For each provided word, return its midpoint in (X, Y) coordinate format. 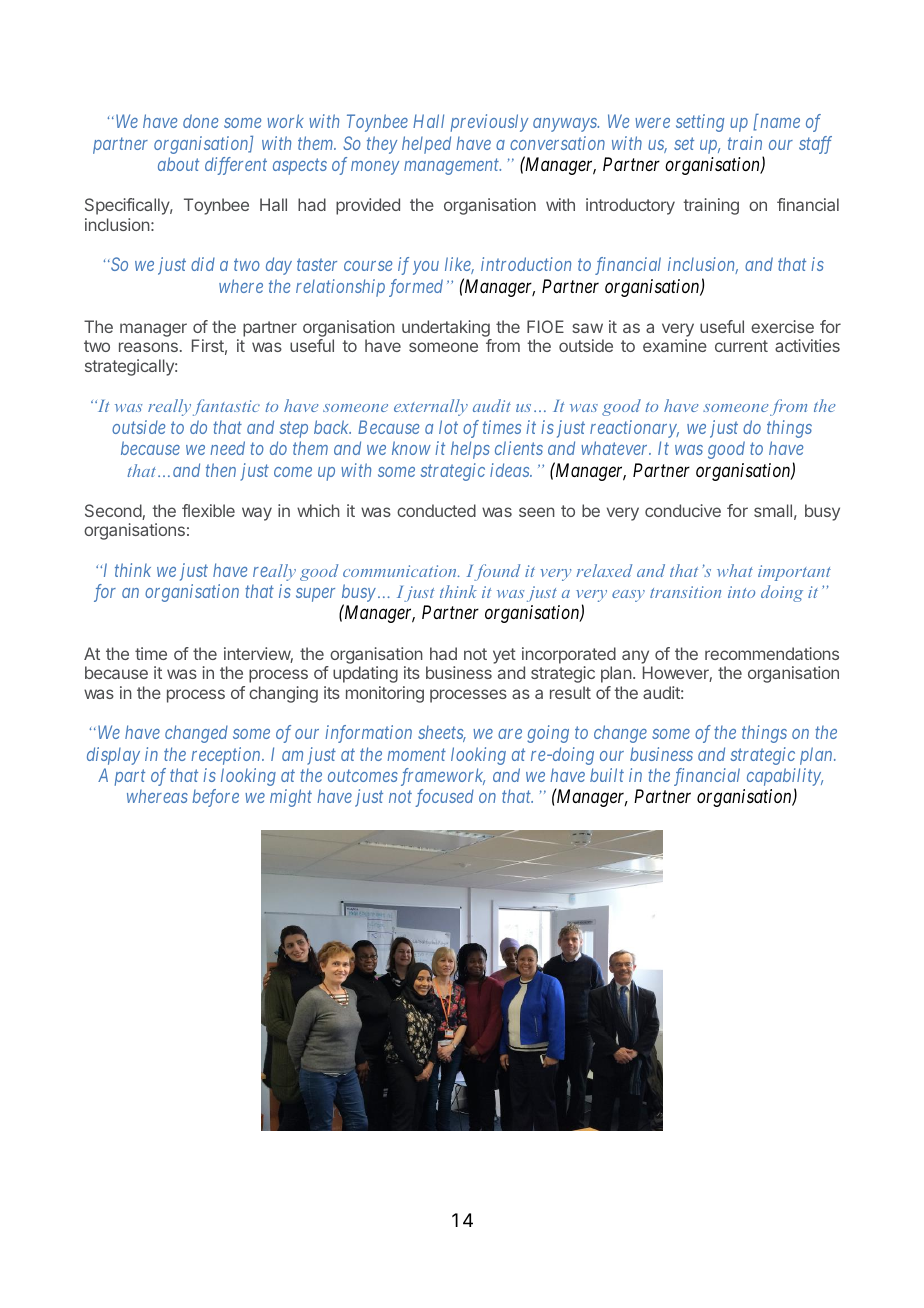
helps (470, 450)
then (221, 470)
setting (700, 123)
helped (426, 145)
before (215, 798)
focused (444, 798)
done (200, 121)
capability (785, 778)
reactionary (634, 429)
